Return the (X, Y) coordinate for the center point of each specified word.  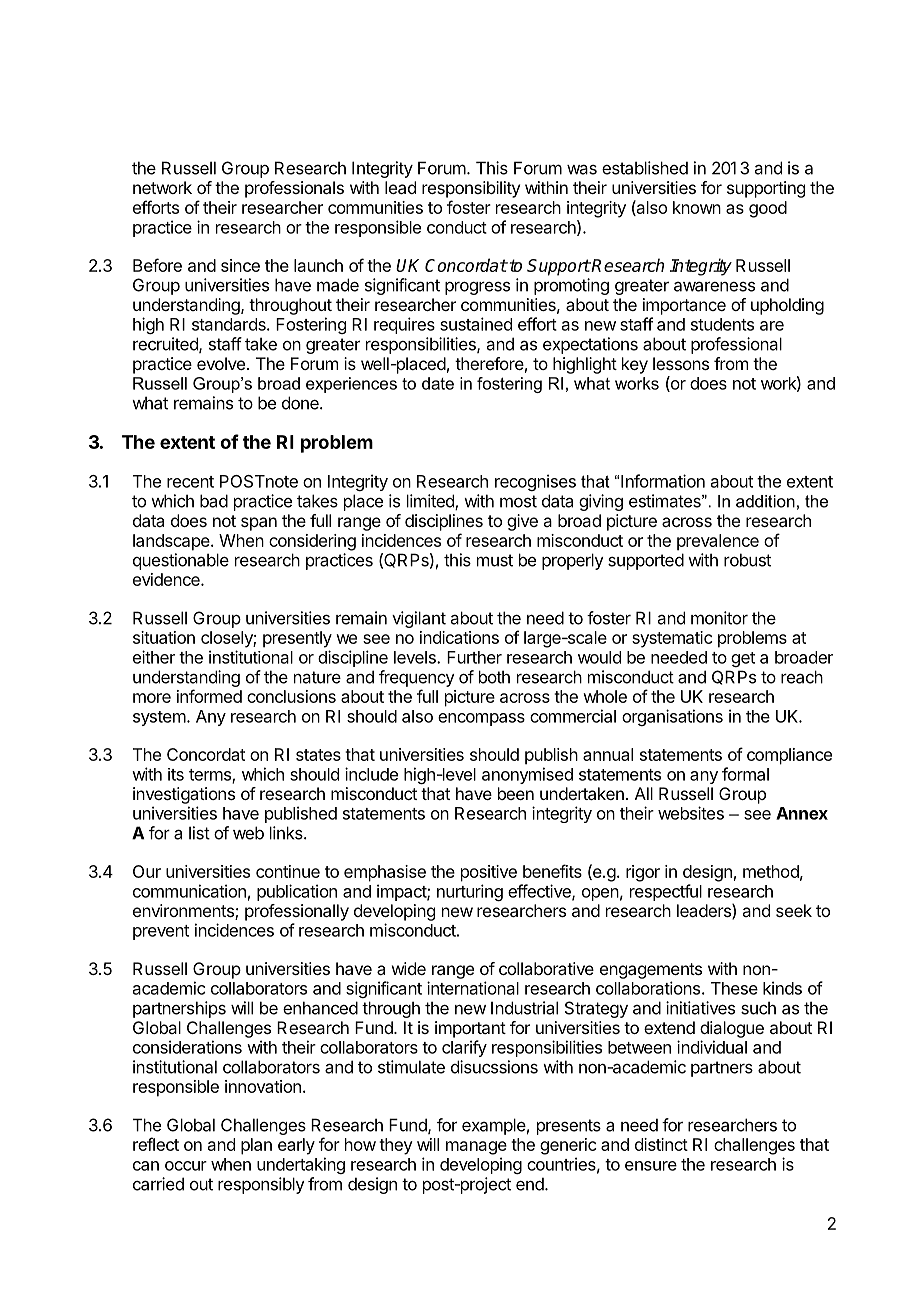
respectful (666, 892)
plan (256, 1146)
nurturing (470, 892)
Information (663, 481)
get (743, 659)
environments (184, 912)
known (697, 207)
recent (190, 482)
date (438, 383)
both (494, 677)
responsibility (471, 189)
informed (209, 696)
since (240, 265)
